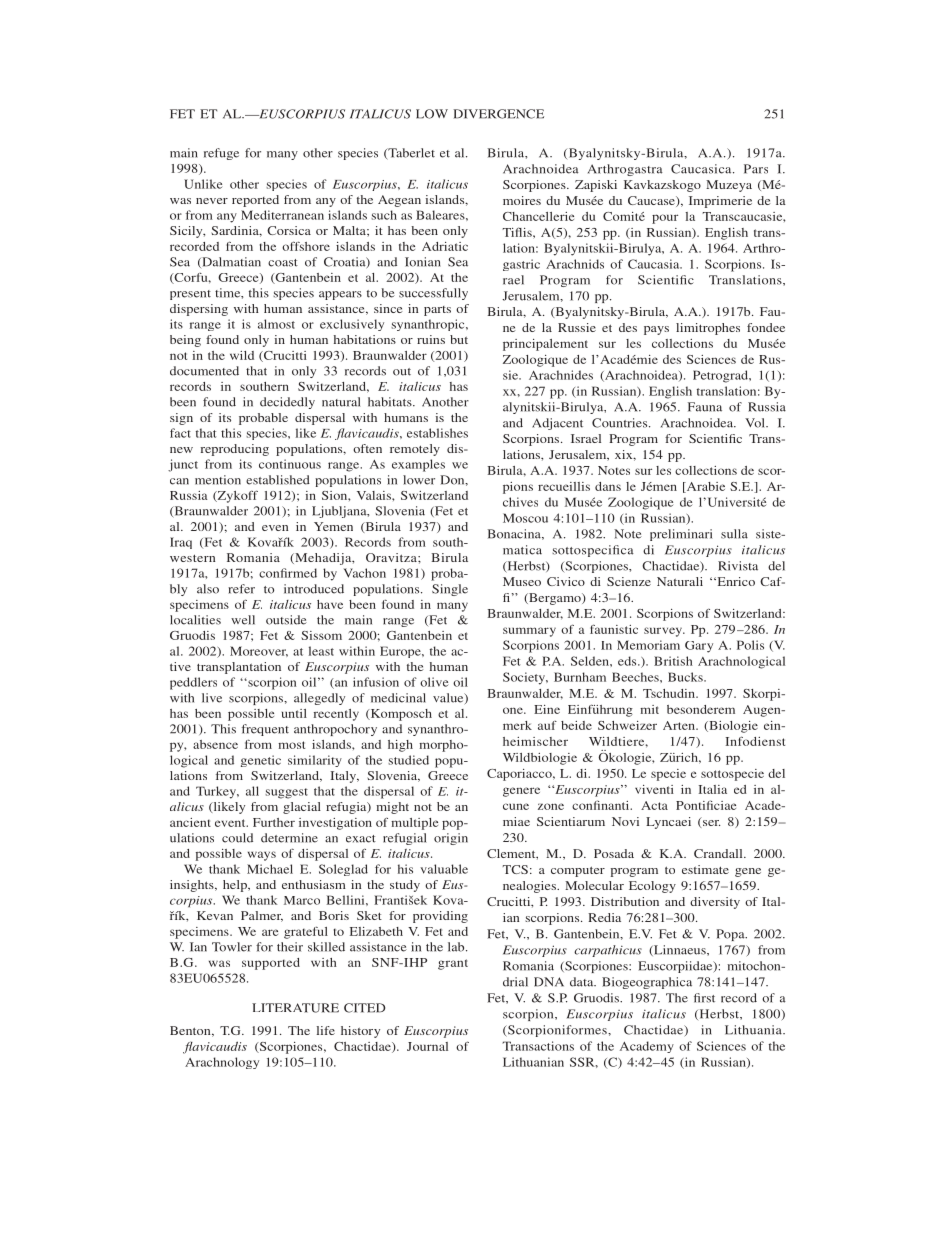  What do you see at coordinates (450, 590) in the image?
I see `Single` at bounding box center [450, 590].
